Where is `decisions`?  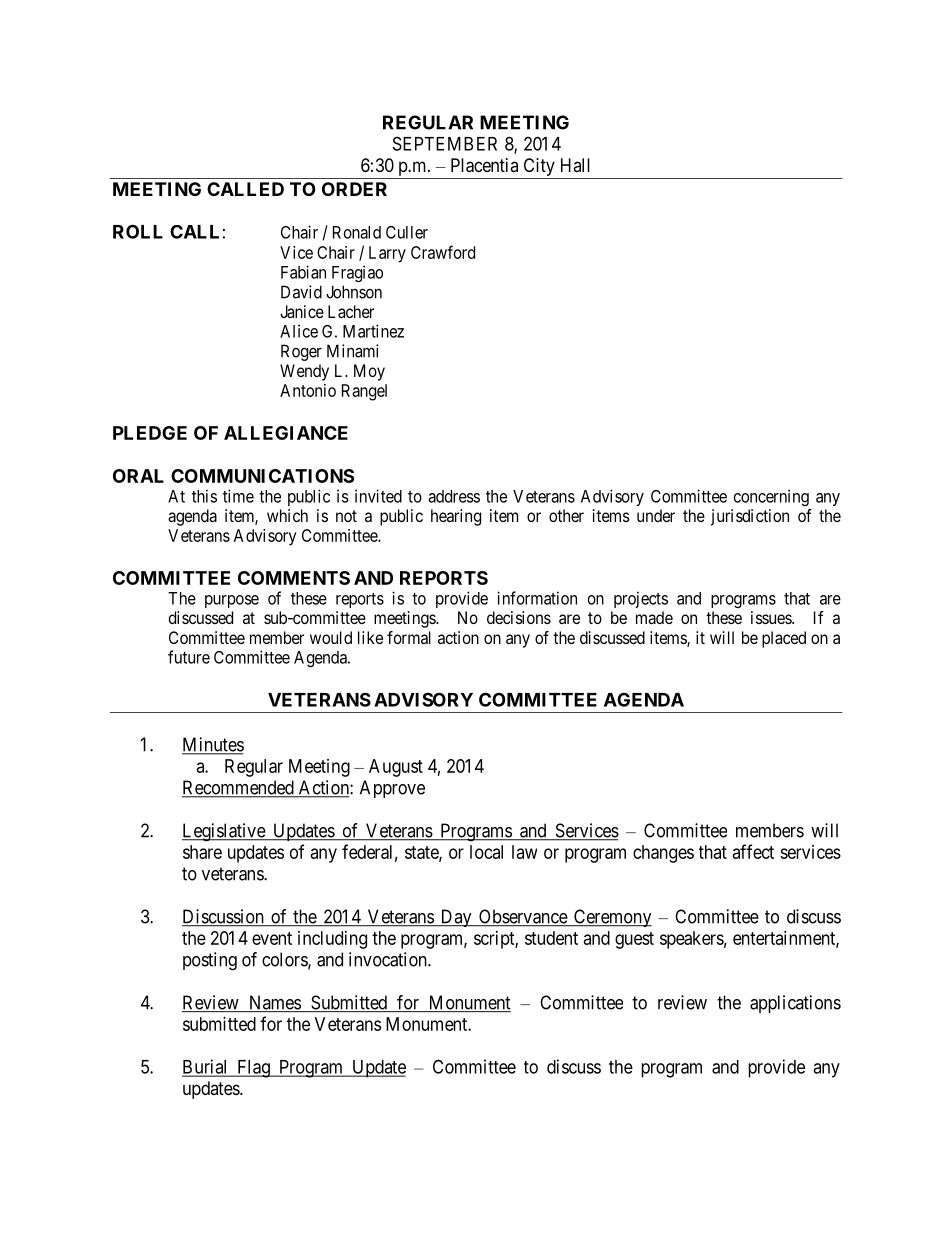
decisions is located at coordinates (519, 617).
